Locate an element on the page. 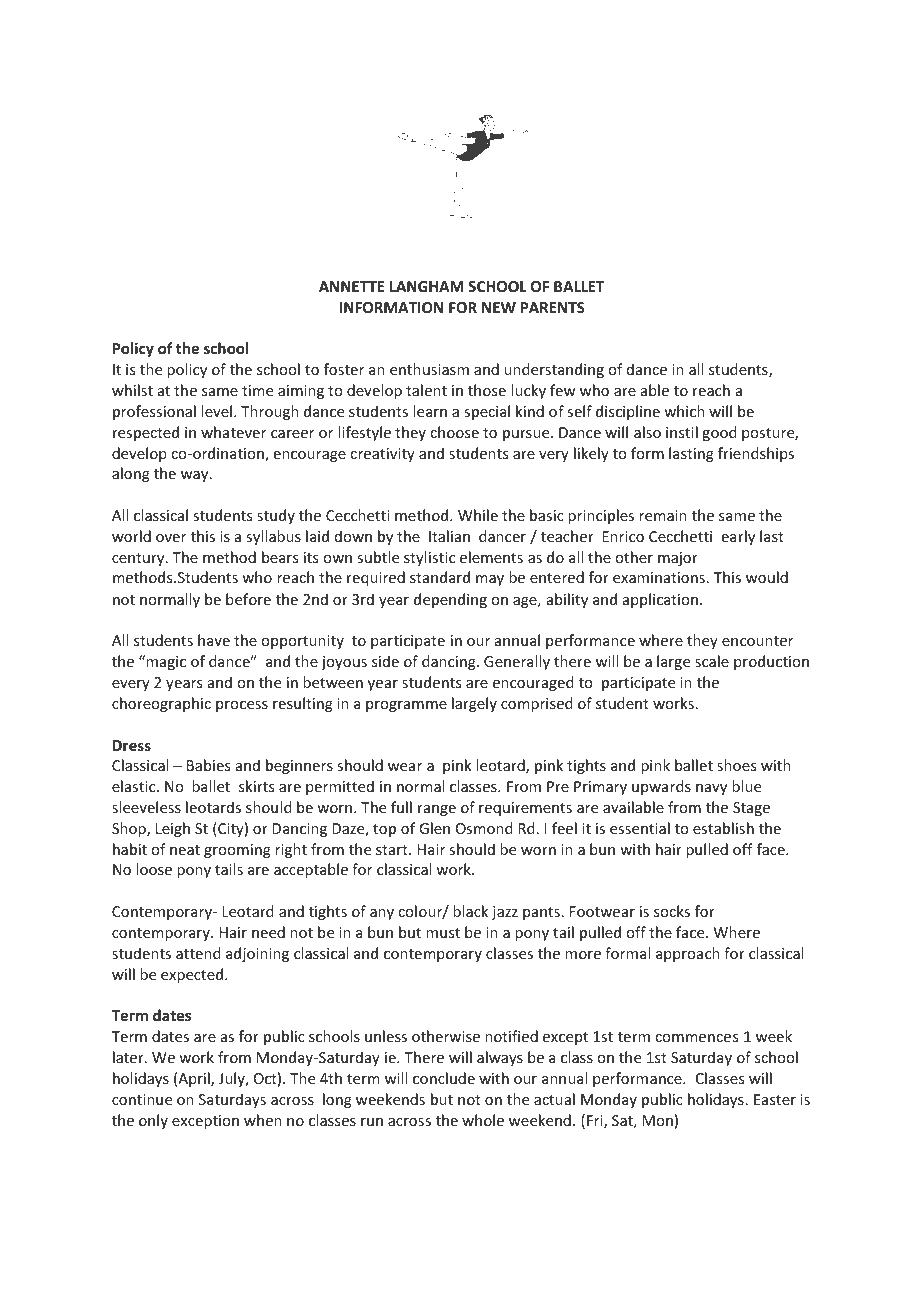 The height and width of the document is (1307, 924). NEW is located at coordinates (499, 307).
